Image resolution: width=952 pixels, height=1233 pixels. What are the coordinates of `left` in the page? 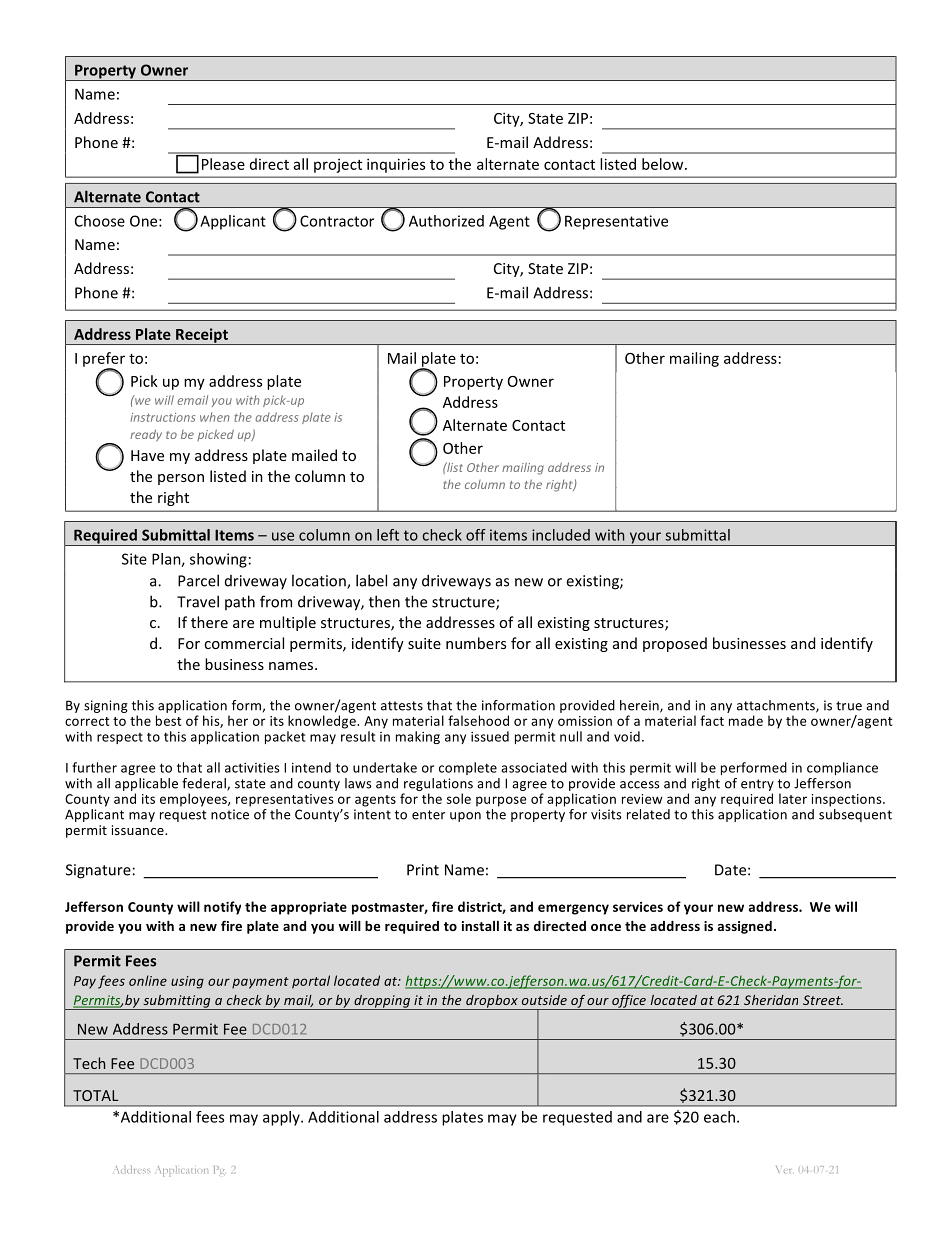 It's located at (388, 535).
